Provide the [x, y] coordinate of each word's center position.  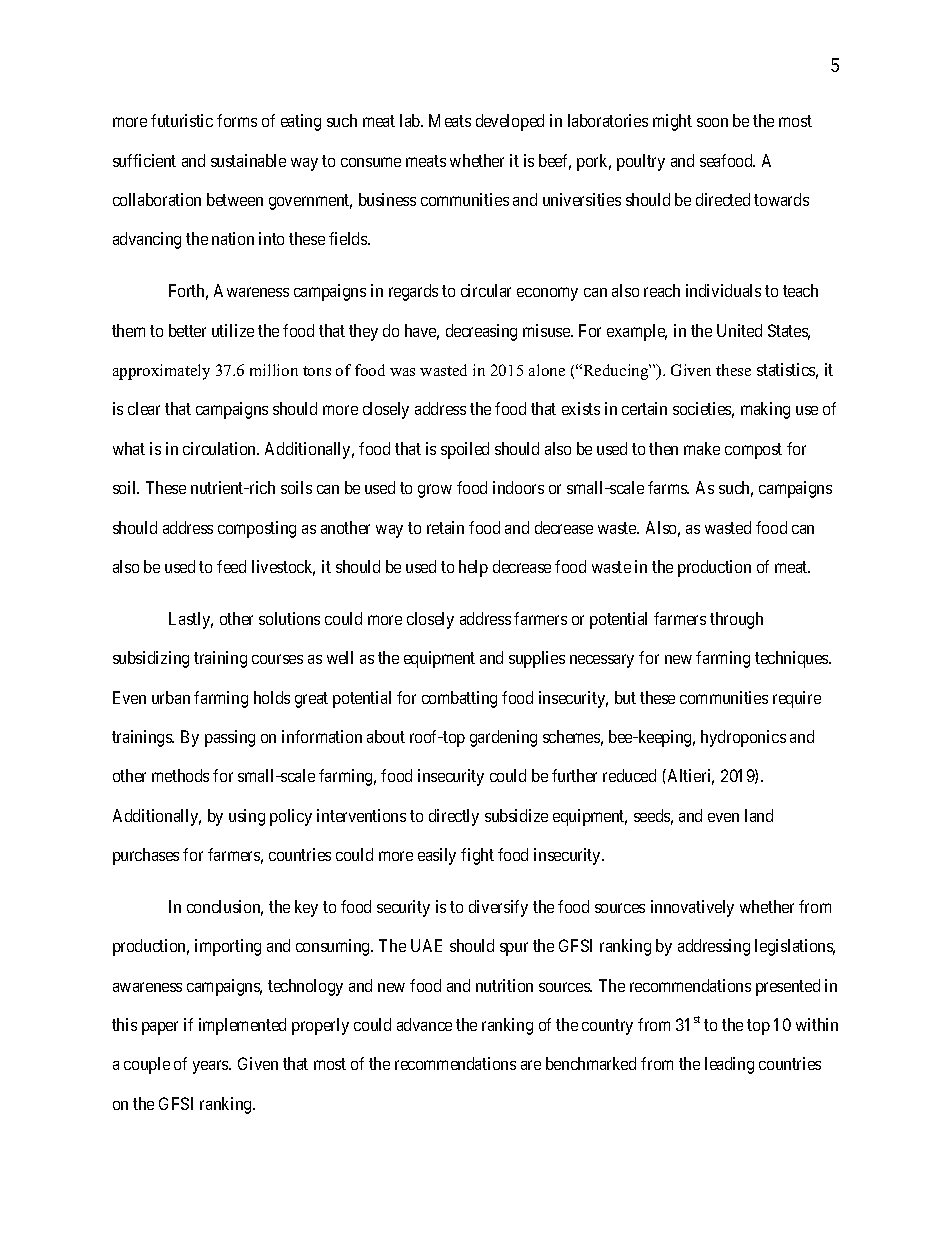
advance [424, 1024]
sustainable [248, 160]
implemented [242, 1026]
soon [712, 122]
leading [729, 1065]
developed [510, 122]
